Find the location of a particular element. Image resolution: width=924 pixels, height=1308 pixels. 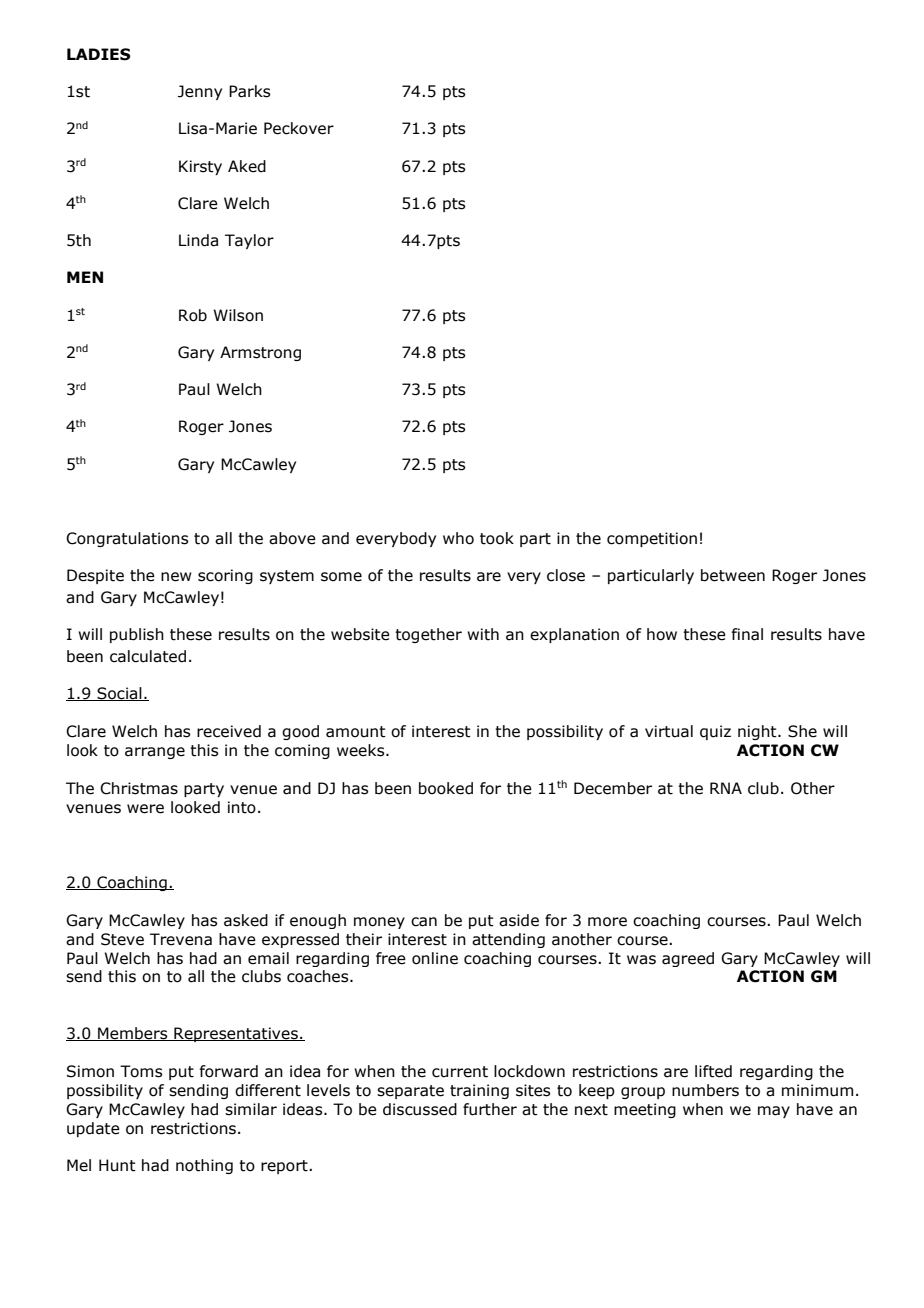

RNA is located at coordinates (726, 788).
